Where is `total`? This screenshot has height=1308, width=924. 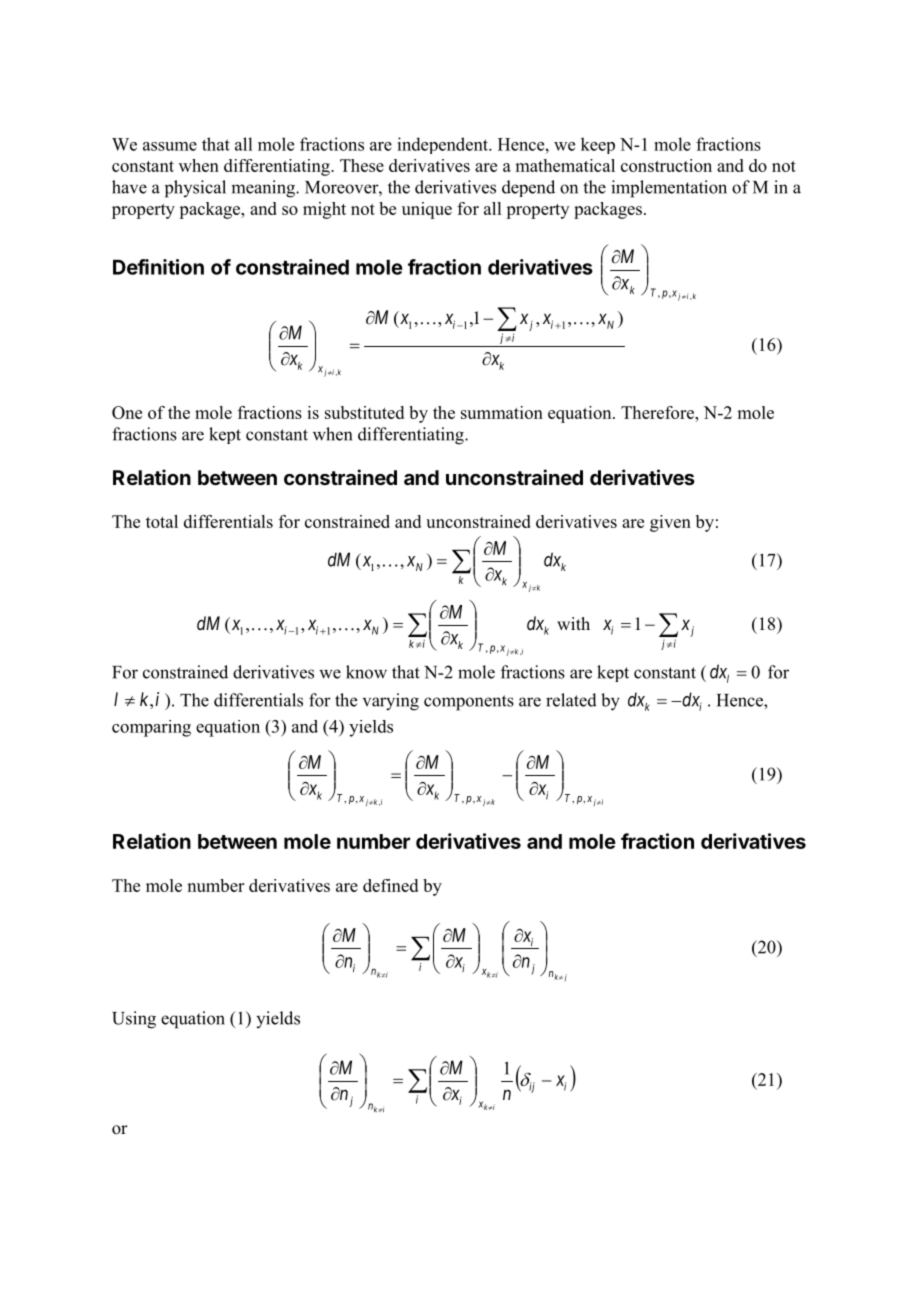 total is located at coordinates (162, 521).
